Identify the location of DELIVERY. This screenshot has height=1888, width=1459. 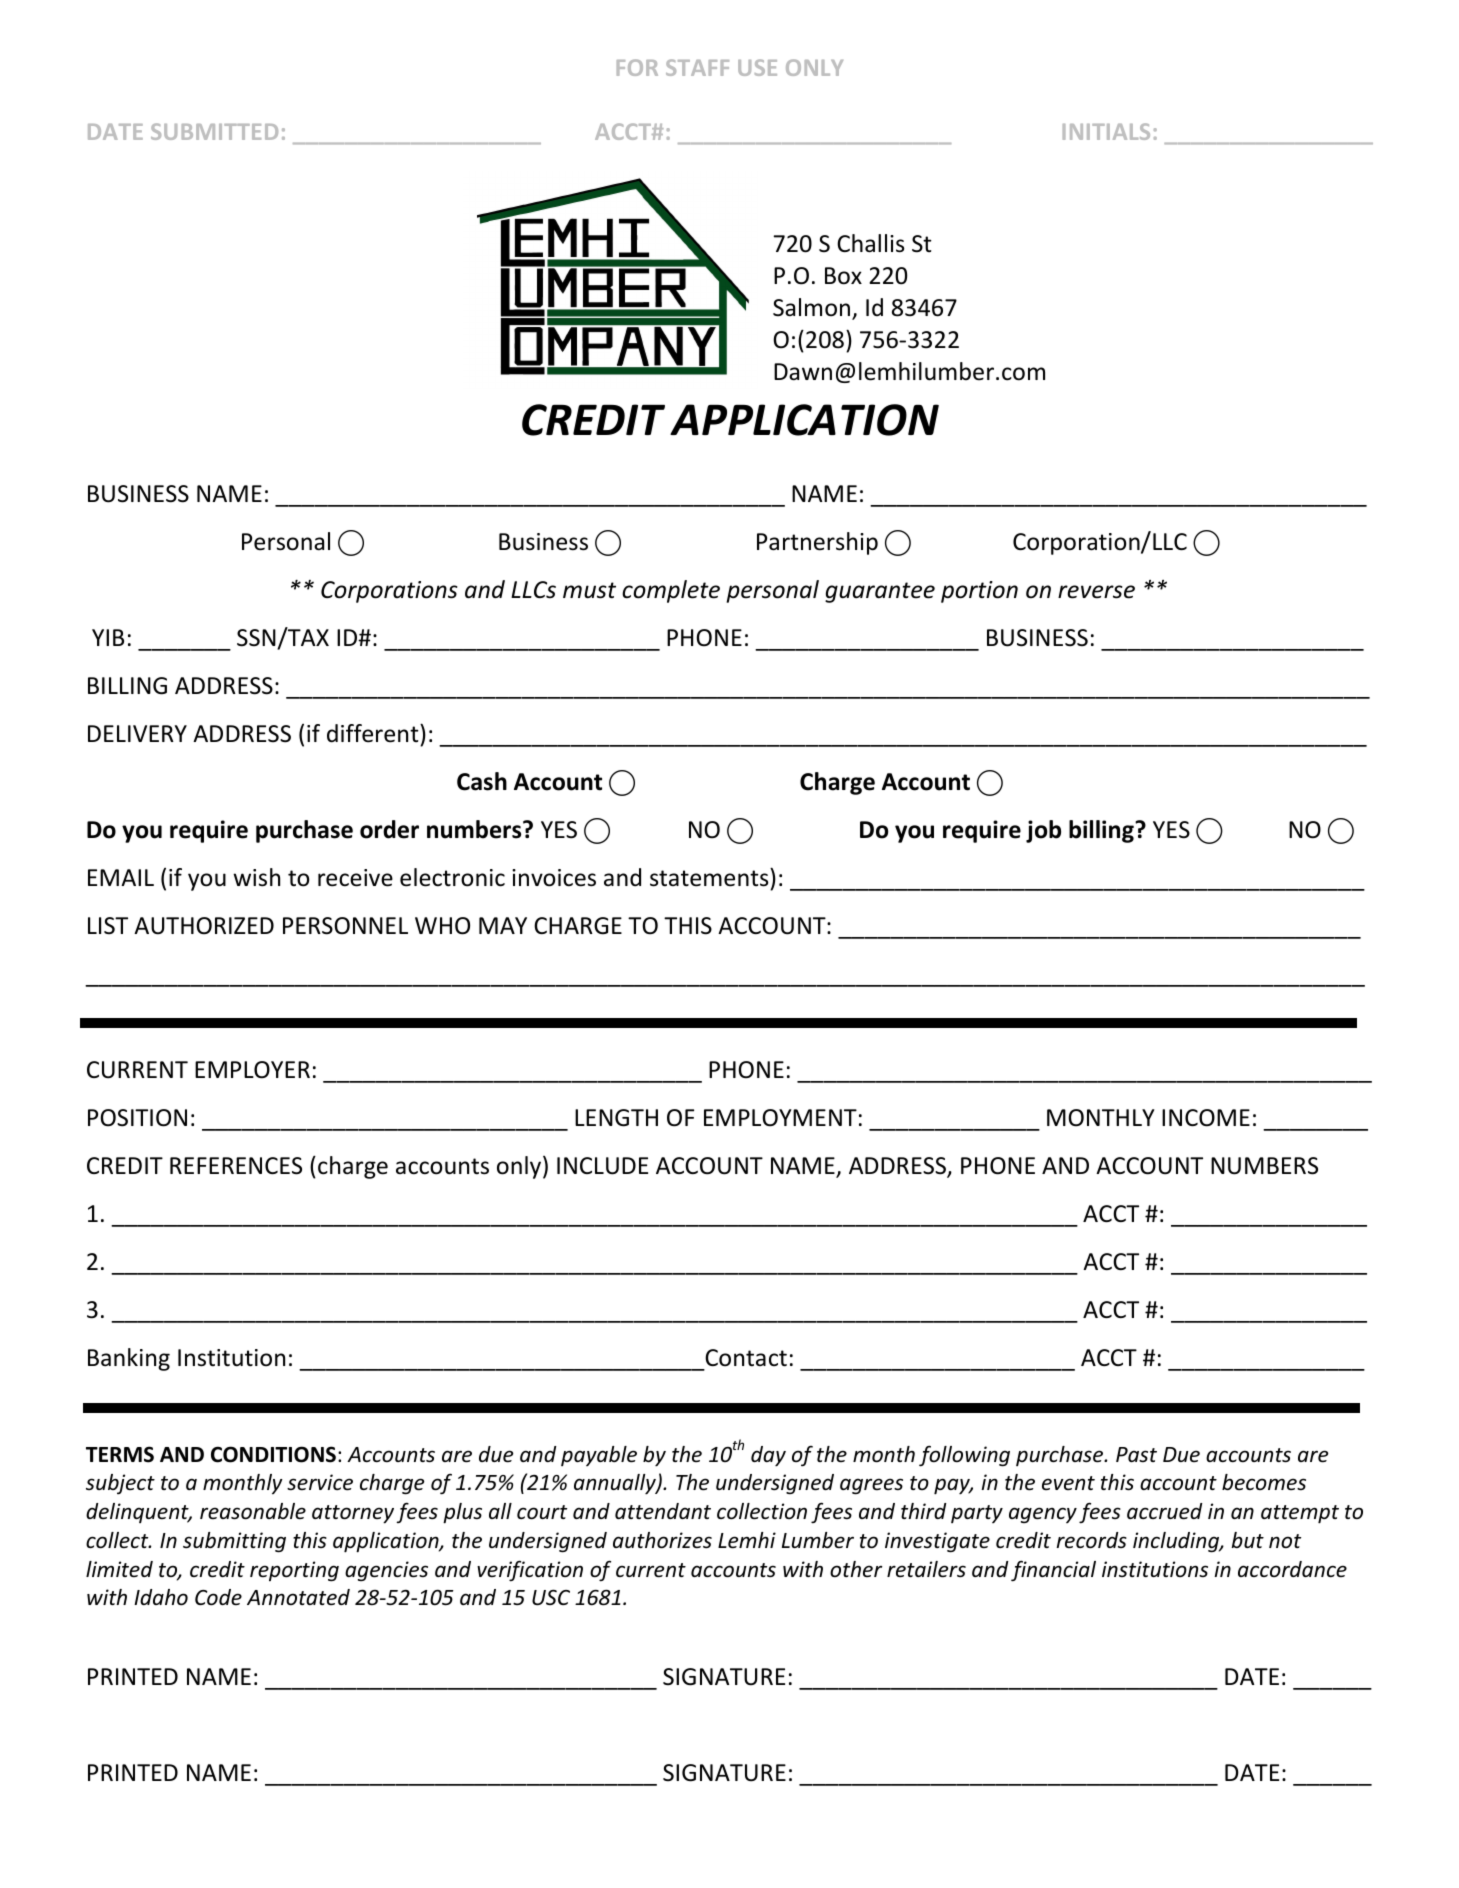
(137, 733).
